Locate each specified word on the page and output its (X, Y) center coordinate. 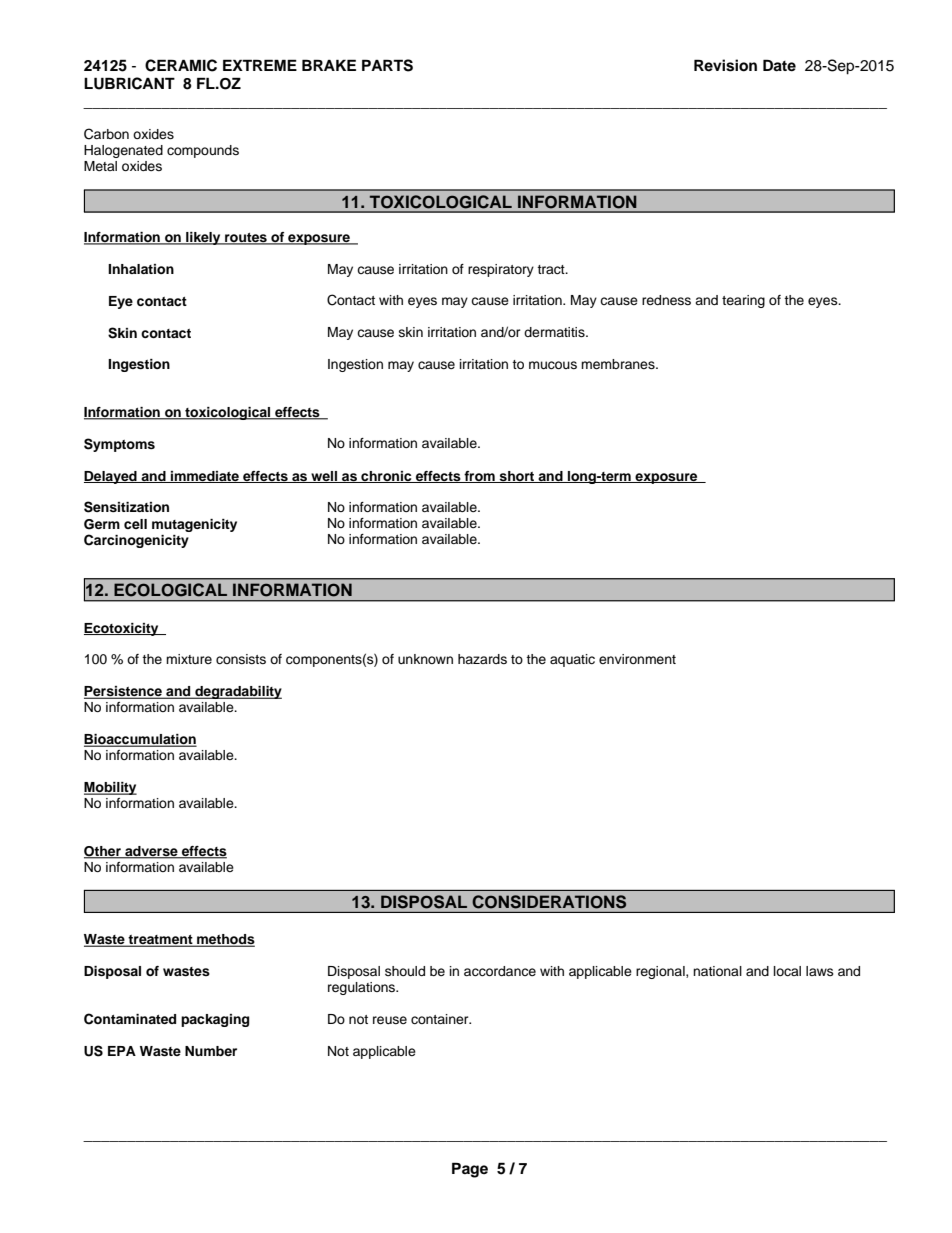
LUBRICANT (129, 83)
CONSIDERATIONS (549, 902)
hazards (482, 659)
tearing (743, 301)
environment (637, 659)
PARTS (387, 65)
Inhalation (141, 269)
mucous (553, 365)
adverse (151, 852)
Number (211, 1051)
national (717, 971)
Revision (725, 65)
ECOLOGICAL (171, 589)
